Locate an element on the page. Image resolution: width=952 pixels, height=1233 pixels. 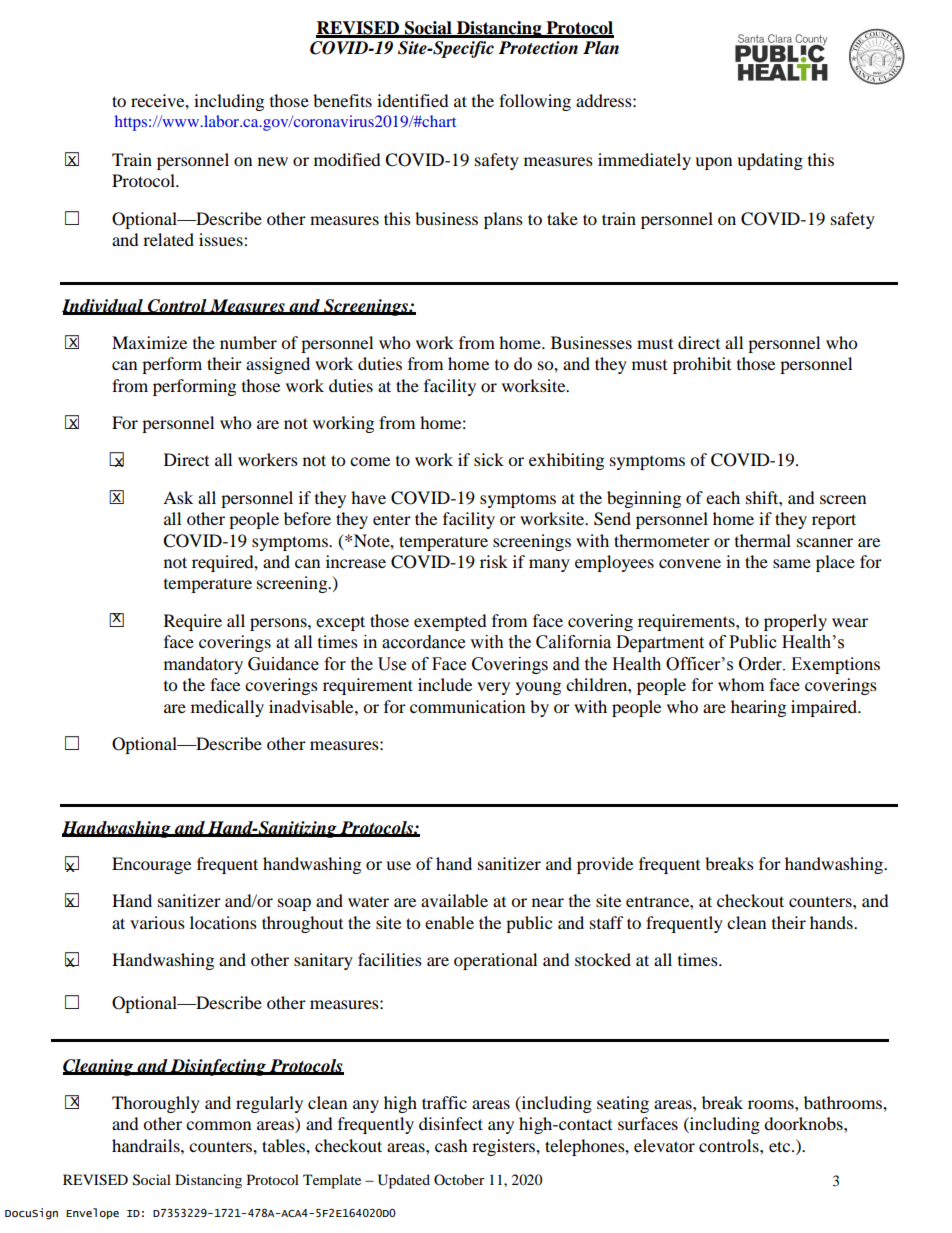
etc is located at coordinates (781, 1146).
